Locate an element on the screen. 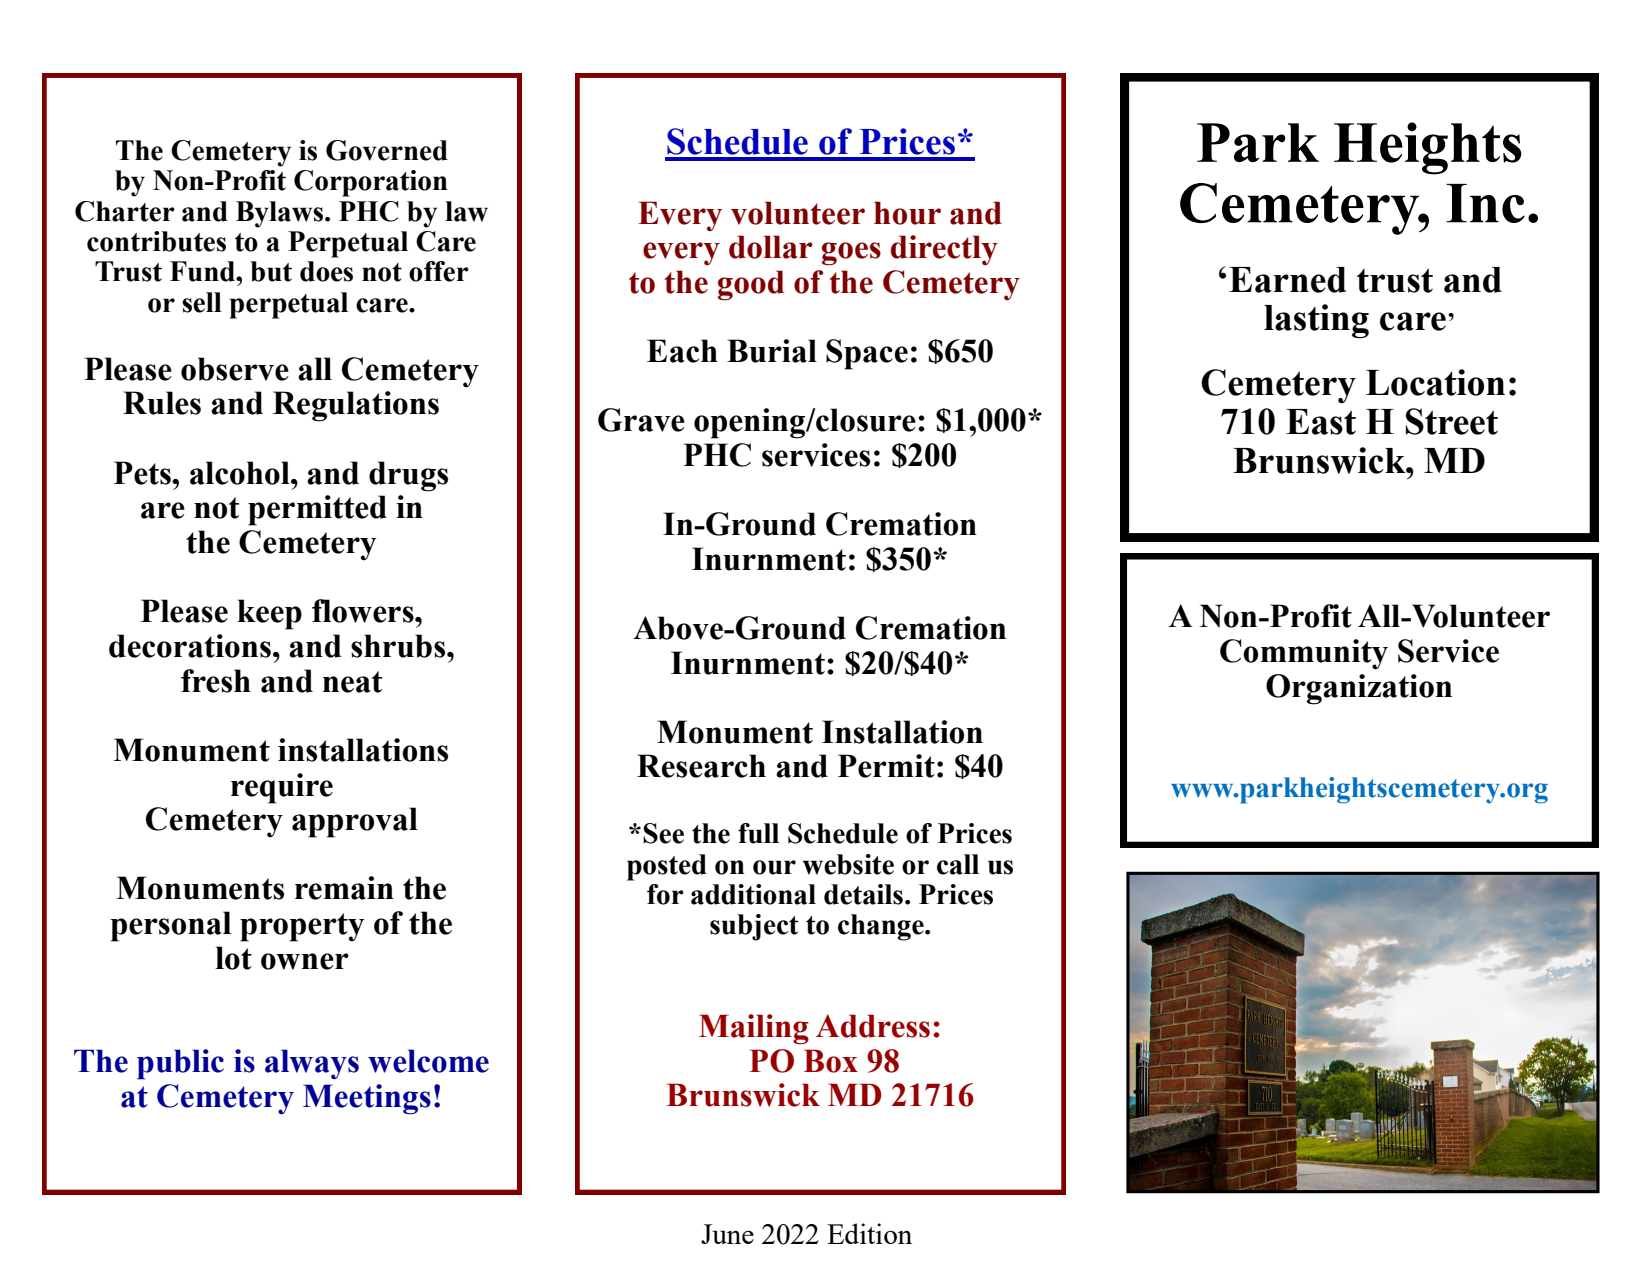 This screenshot has width=1643, height=1269. East is located at coordinates (1321, 422).
